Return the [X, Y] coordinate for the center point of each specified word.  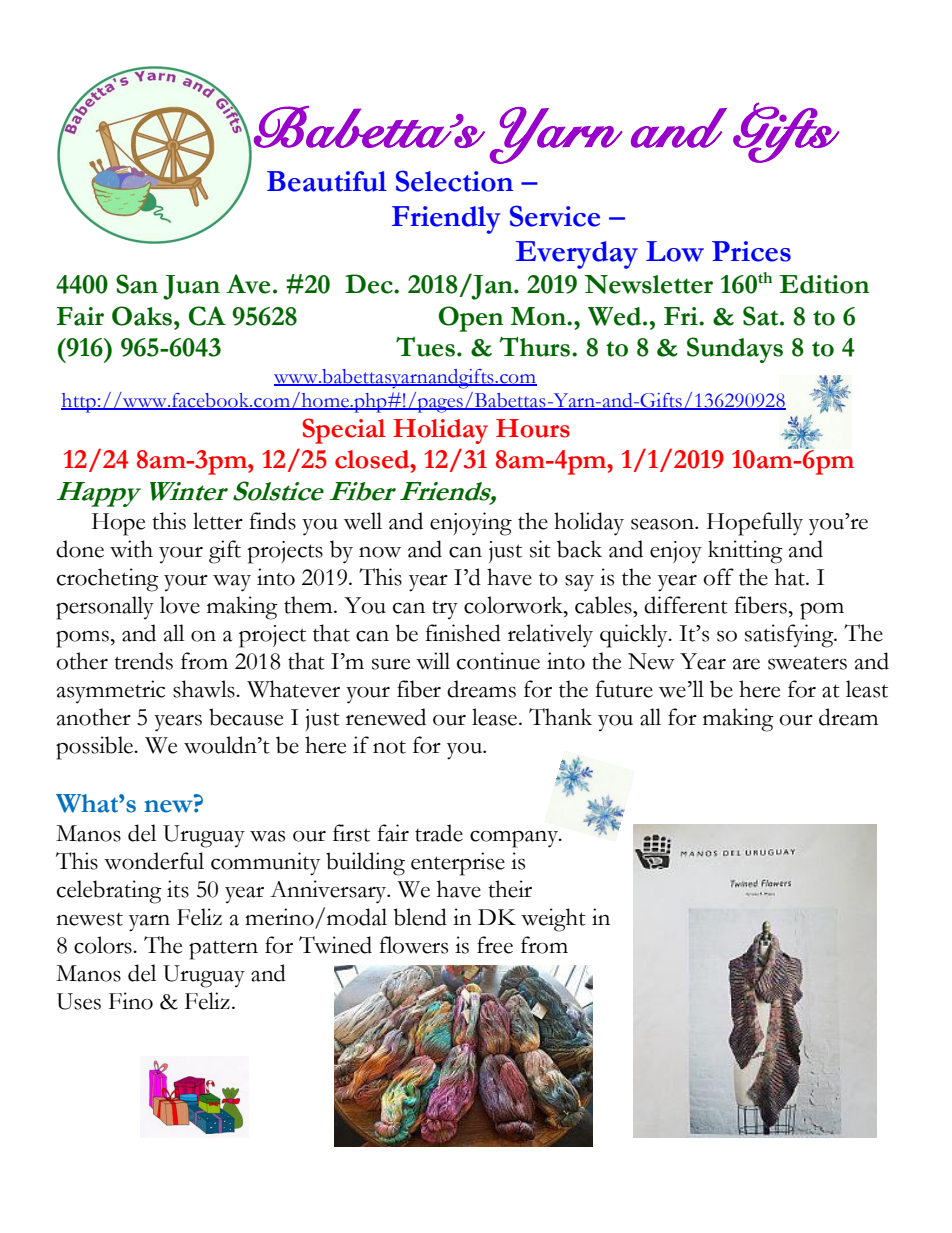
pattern [223, 950]
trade [439, 833]
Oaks [143, 316]
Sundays [735, 350]
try [445, 610]
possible [96, 748]
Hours [533, 428]
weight [553, 920]
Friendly [446, 220]
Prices [751, 251]
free [495, 945]
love [180, 605]
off [718, 577]
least [867, 689]
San [137, 284]
